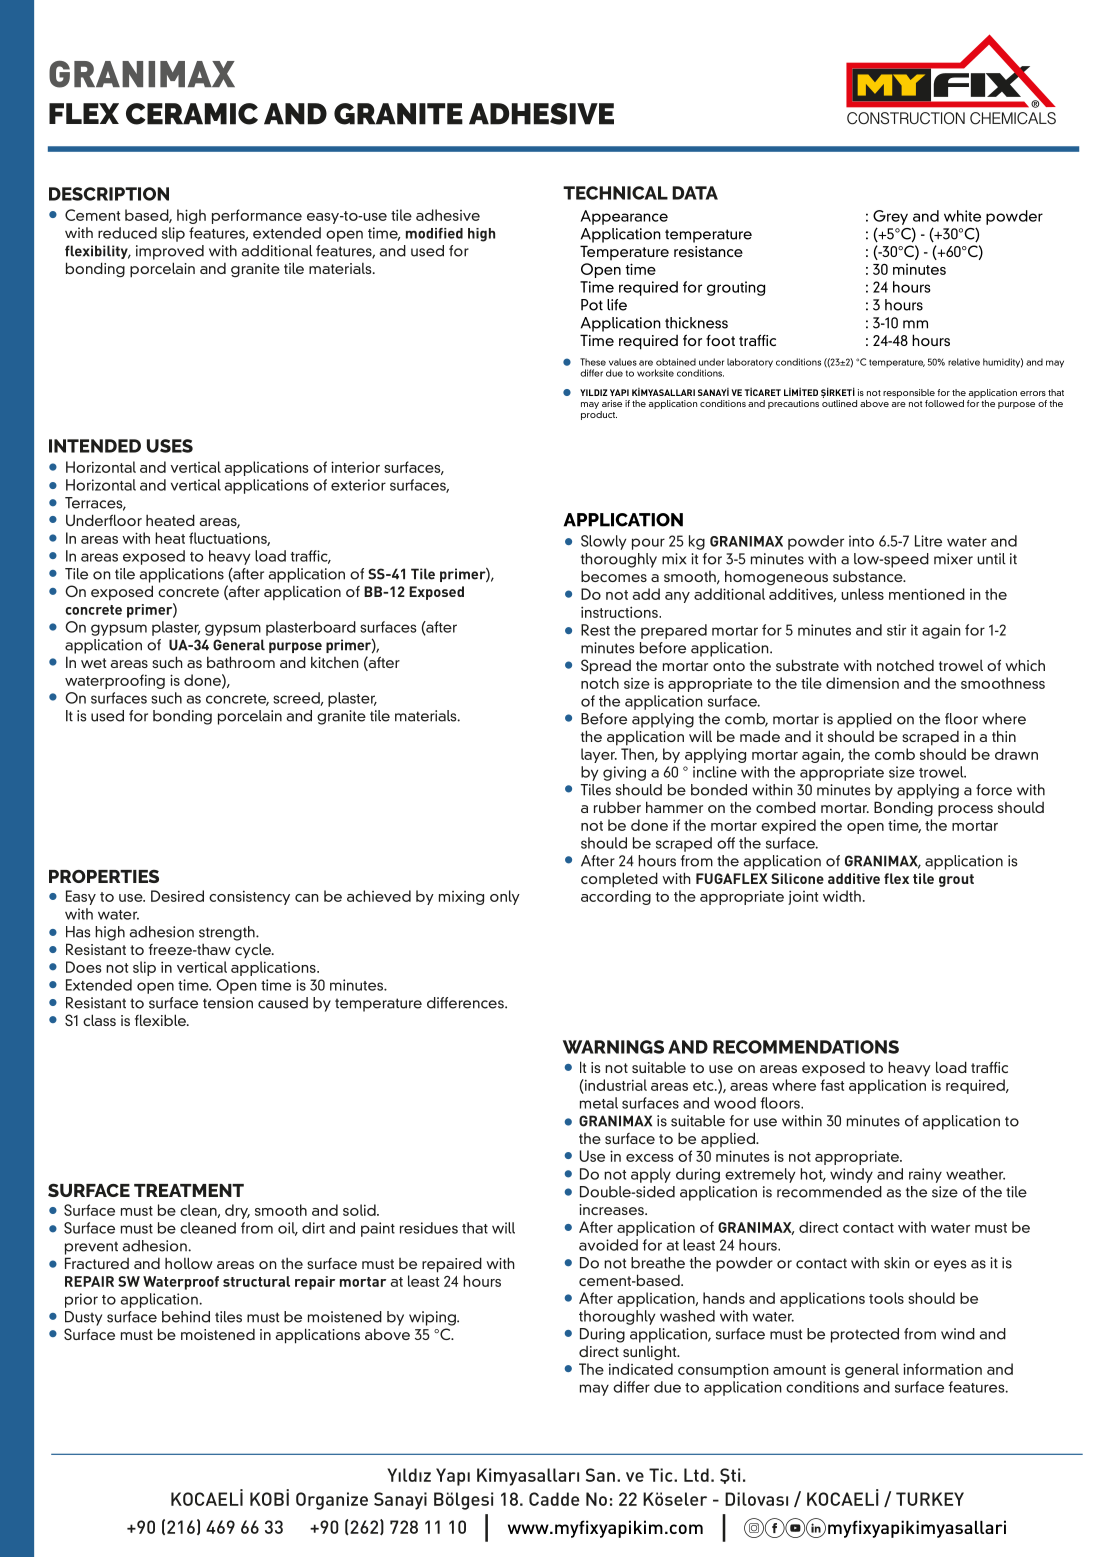  Describe the element at coordinates (890, 217) in the document. I see `Grey` at that location.
